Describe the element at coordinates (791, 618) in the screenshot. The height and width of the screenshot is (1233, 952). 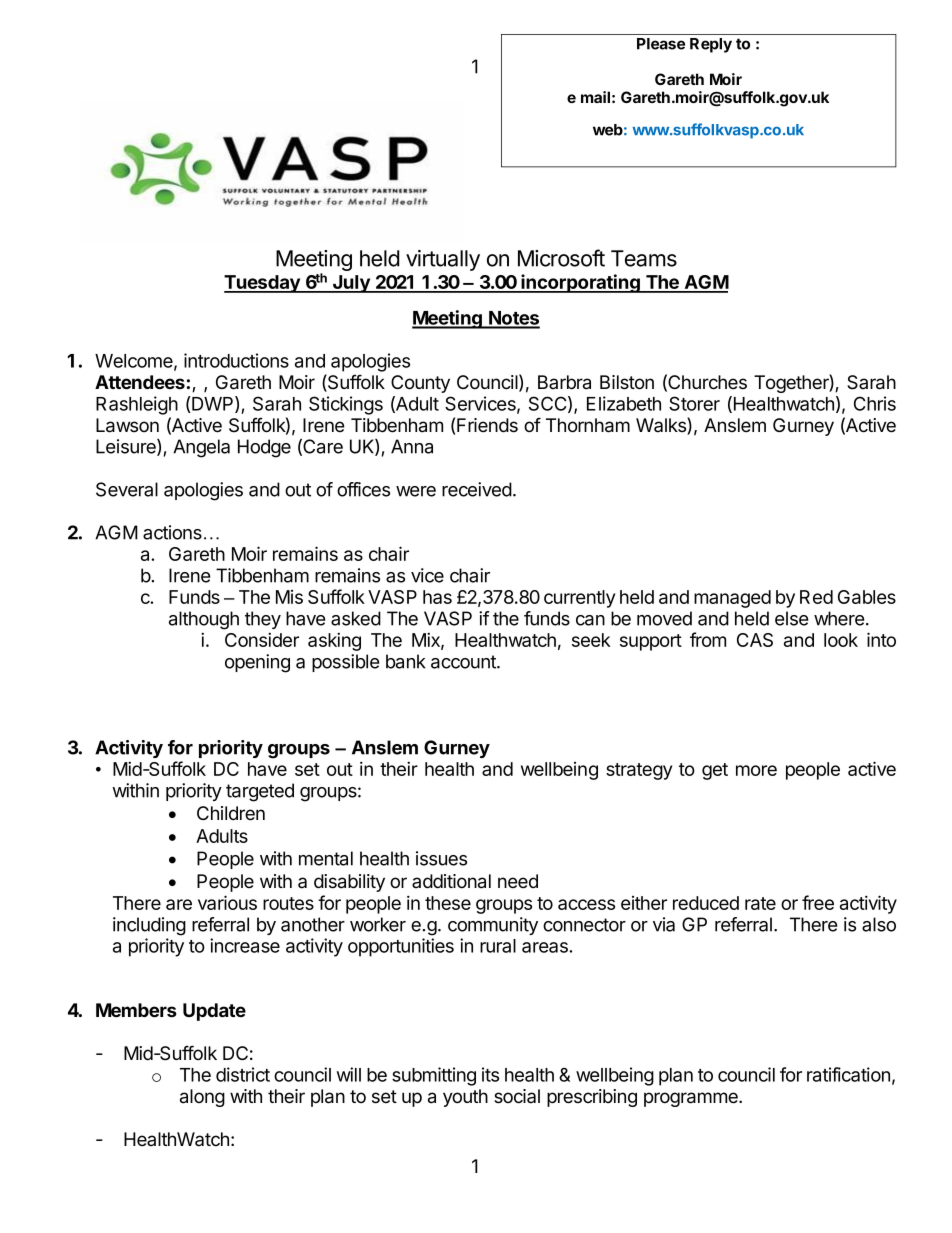
I see `else` at that location.
